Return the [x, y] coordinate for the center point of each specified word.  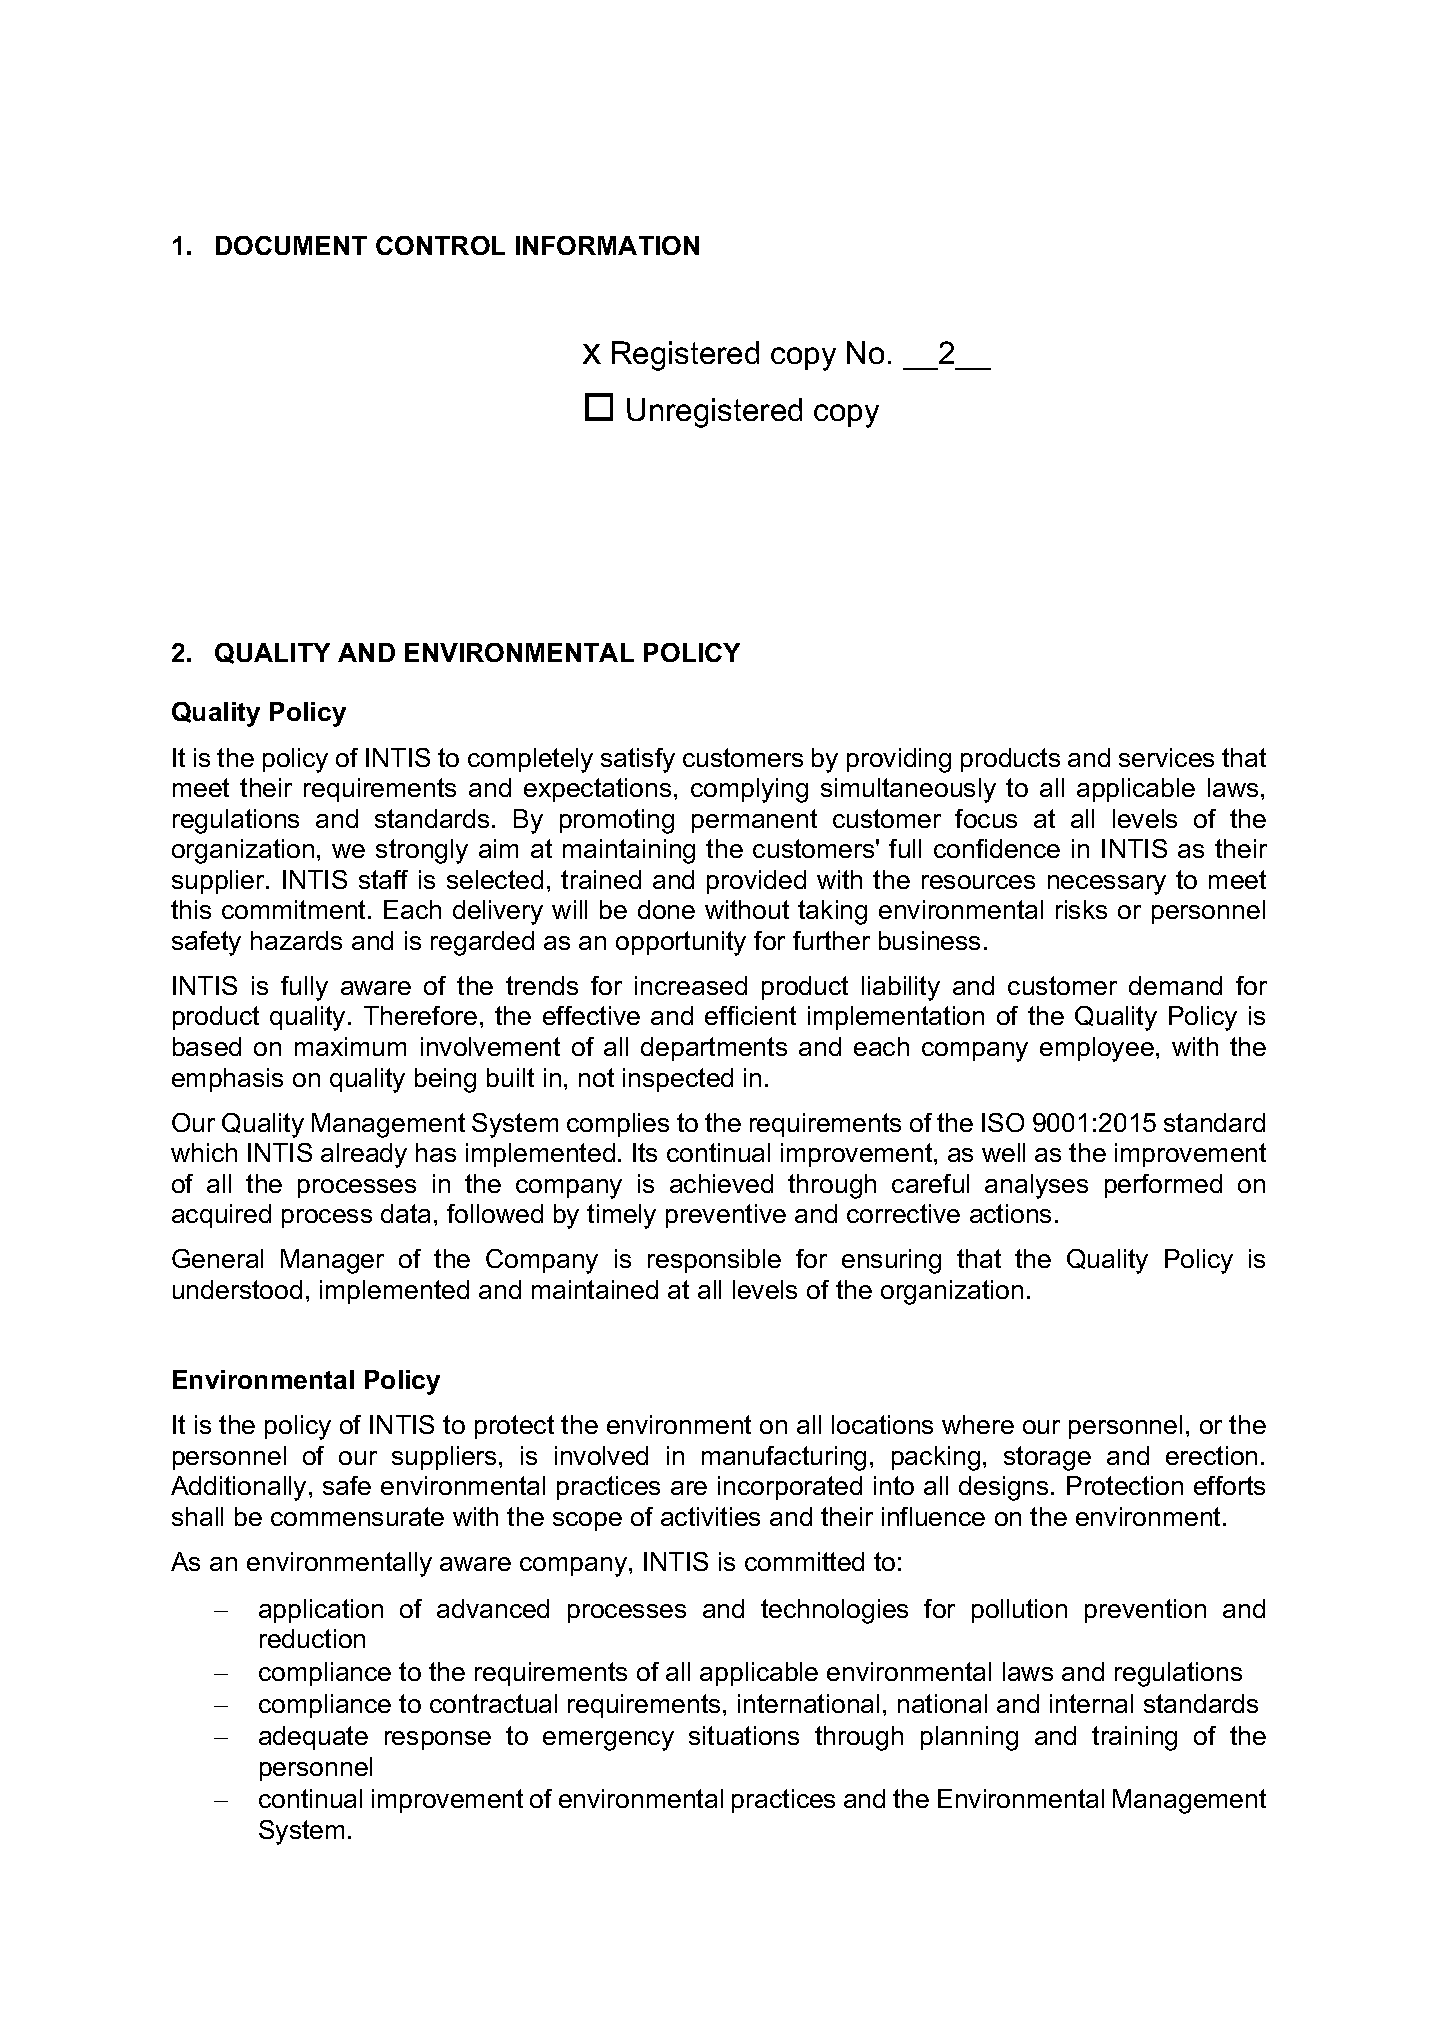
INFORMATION [607, 245]
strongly [422, 851]
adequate [313, 1738]
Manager [332, 1261]
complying [749, 790]
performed [1163, 1186]
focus [986, 818]
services [1166, 757]
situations [744, 1735]
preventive [726, 1216]
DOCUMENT [291, 245]
